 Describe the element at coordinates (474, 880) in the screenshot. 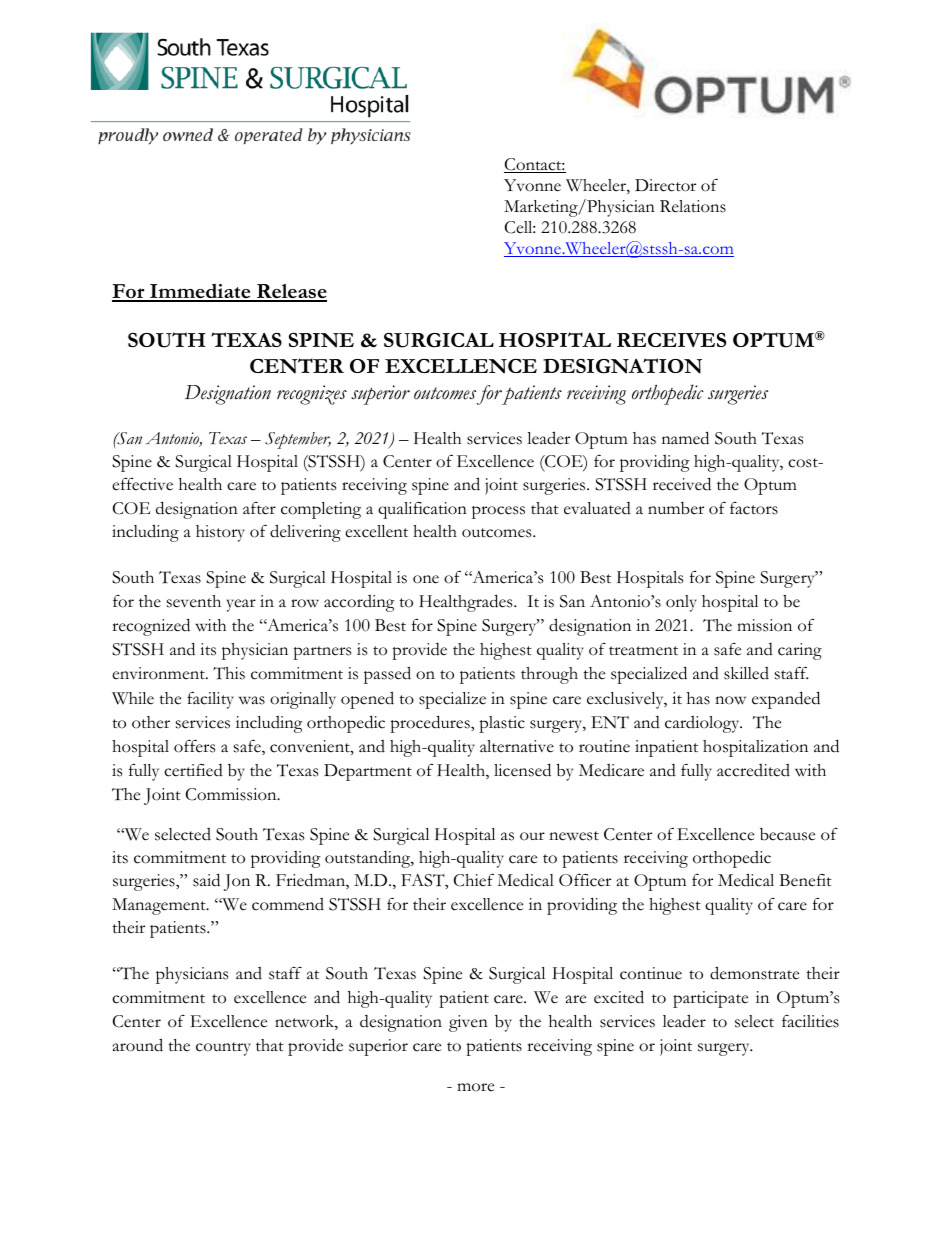

I see `Chief` at that location.
